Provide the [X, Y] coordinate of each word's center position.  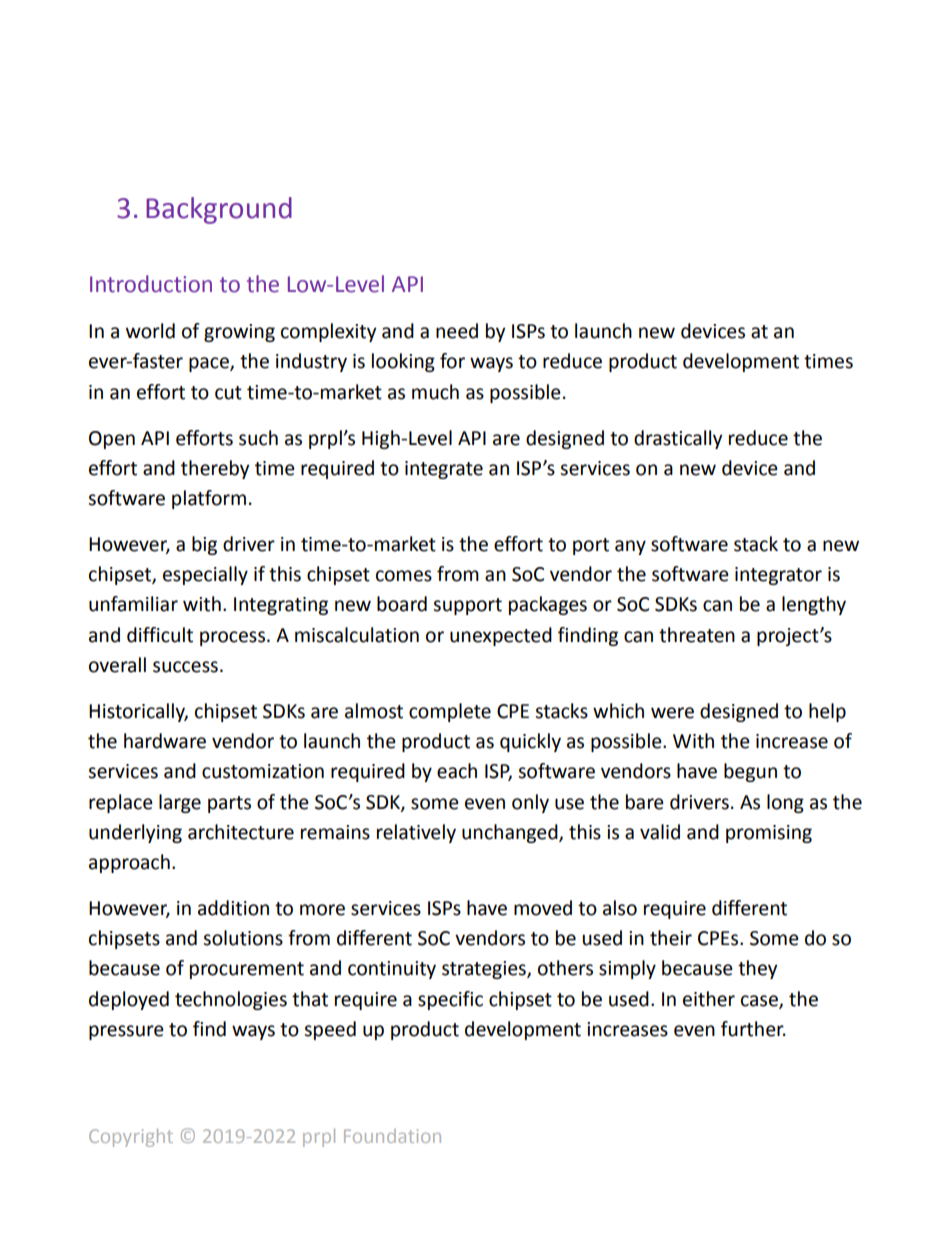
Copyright [131, 1138]
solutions [243, 938]
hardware [165, 741]
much [435, 392]
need [457, 331]
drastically [678, 439]
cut [228, 393]
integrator [778, 576]
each [457, 771]
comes [404, 576]
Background [219, 210]
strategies [485, 970]
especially [205, 575]
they [757, 969]
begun [750, 772]
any [630, 547]
